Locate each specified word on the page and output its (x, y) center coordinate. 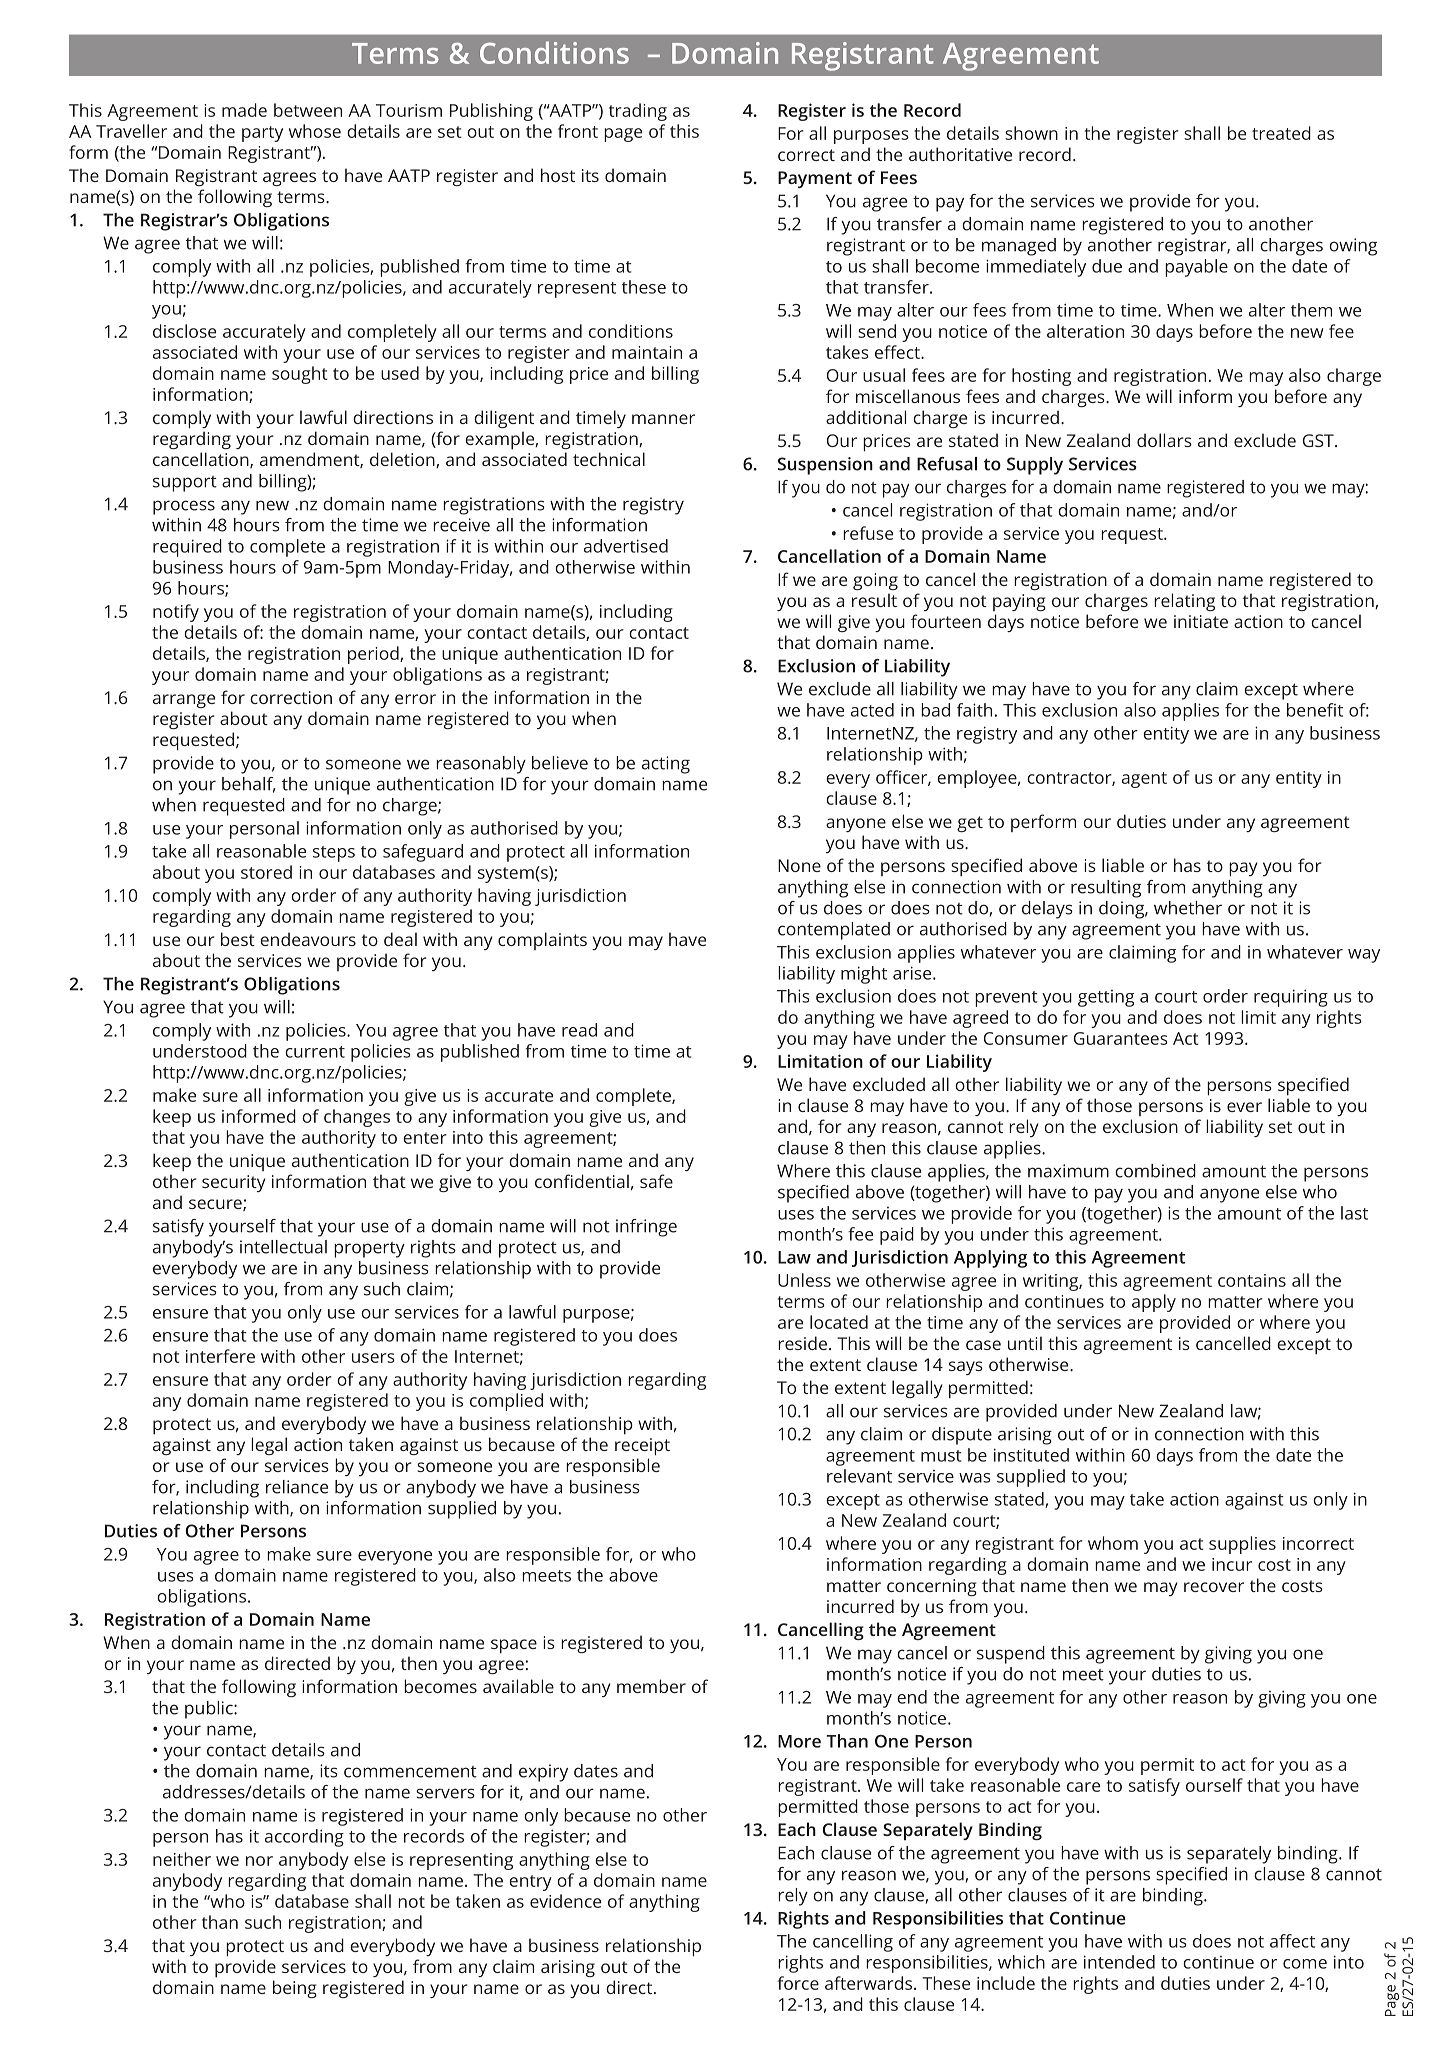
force (798, 1983)
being (295, 1989)
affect (1292, 1941)
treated (1281, 133)
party (262, 134)
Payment (815, 179)
